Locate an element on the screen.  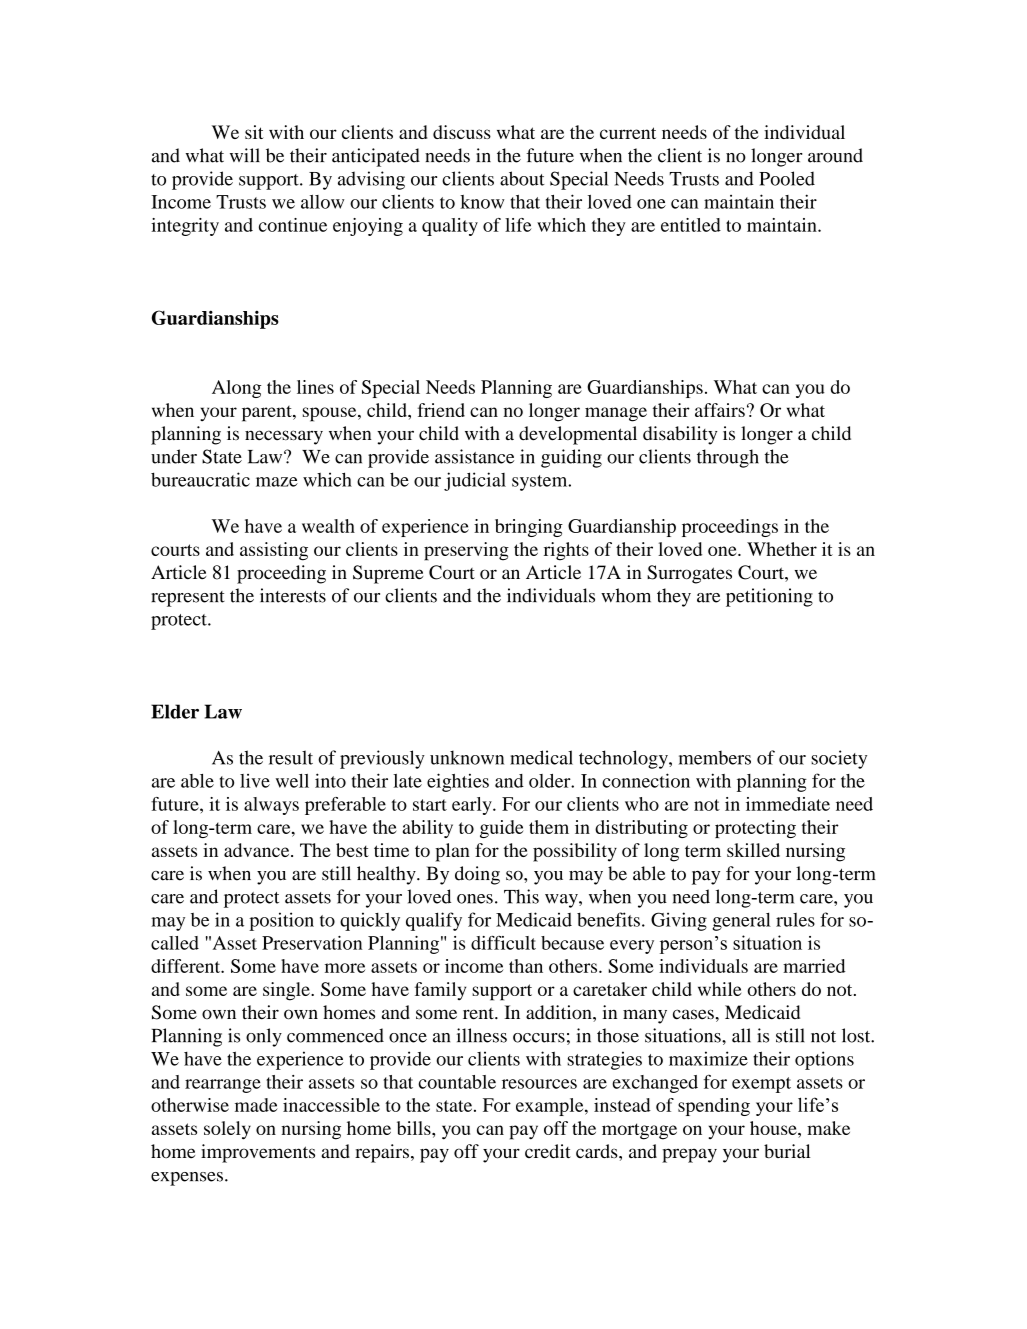
general is located at coordinates (741, 921).
